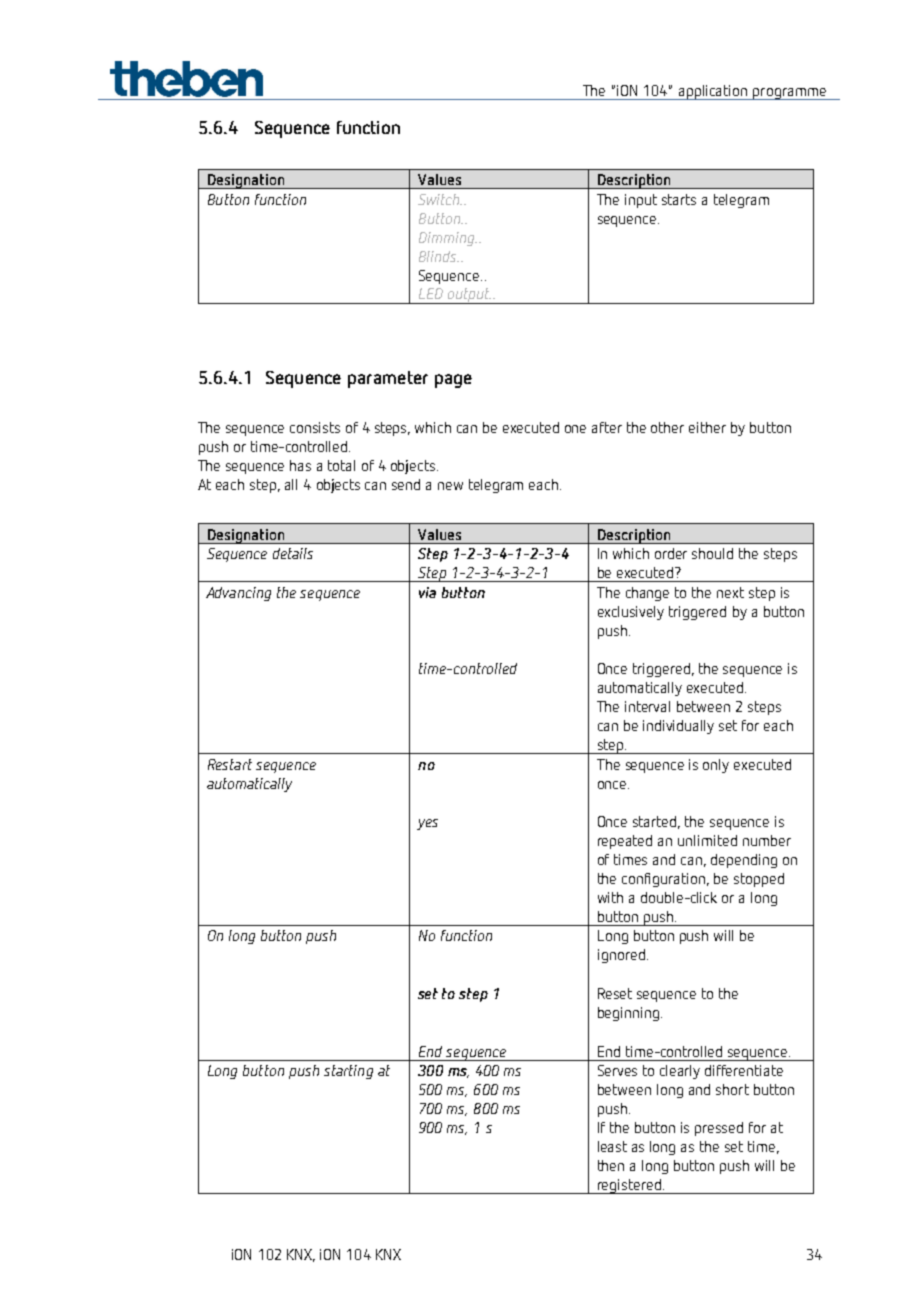  Describe the element at coordinates (440, 199) in the page. I see `Switch` at that location.
